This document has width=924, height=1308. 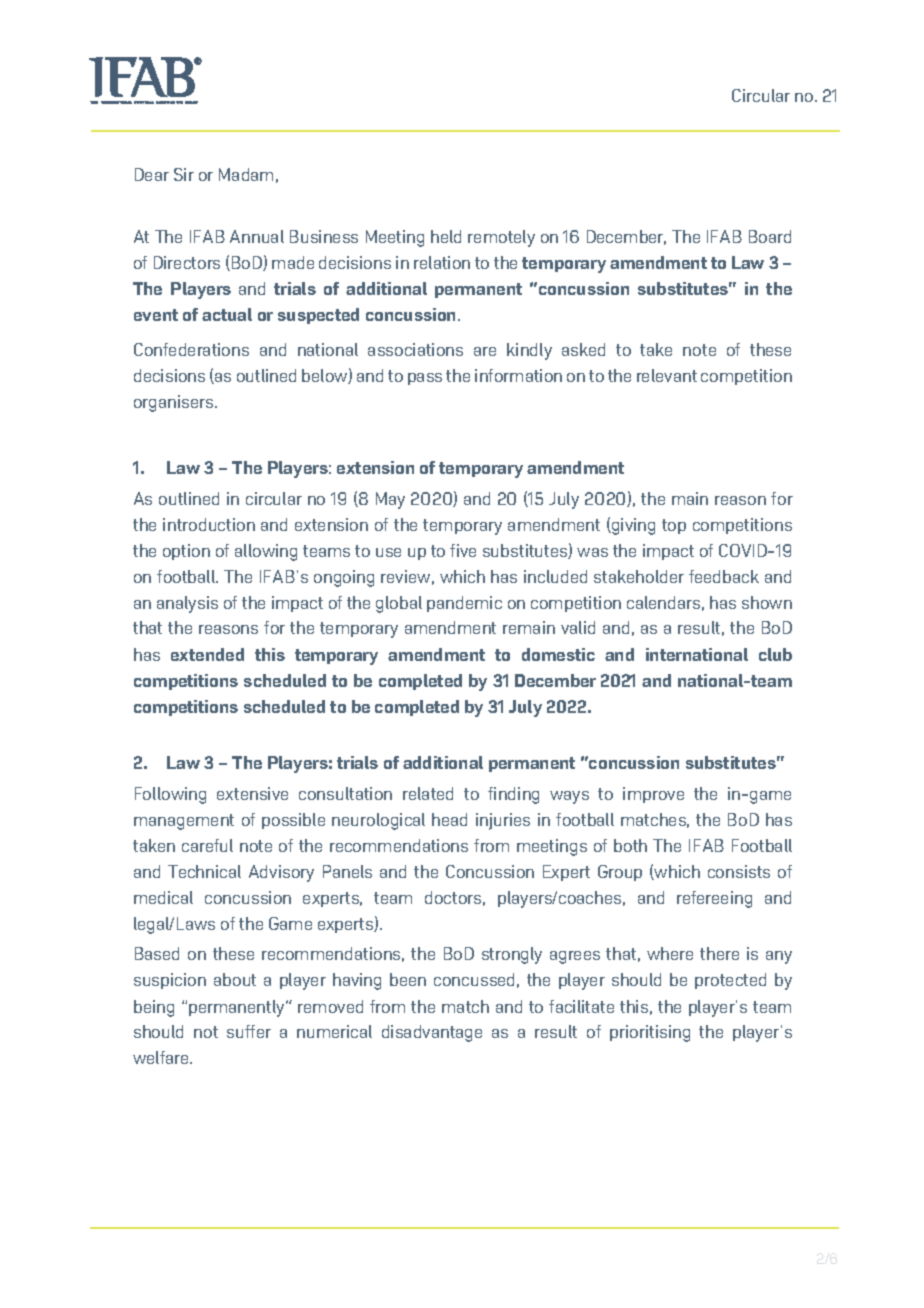 What do you see at coordinates (184, 174) in the document?
I see `Sir` at bounding box center [184, 174].
